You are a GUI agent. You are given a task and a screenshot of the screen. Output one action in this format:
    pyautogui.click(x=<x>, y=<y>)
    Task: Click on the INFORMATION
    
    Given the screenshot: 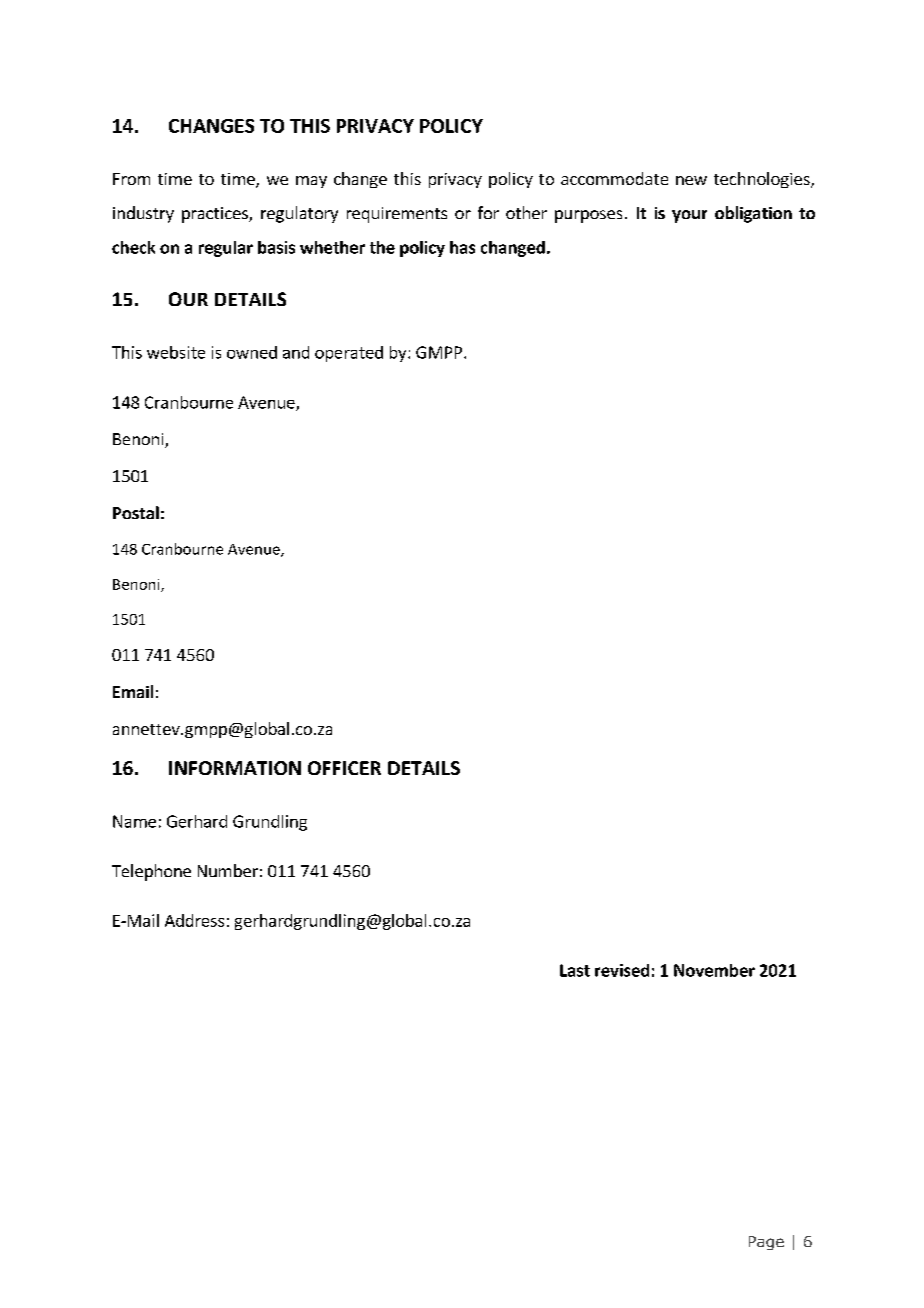 What is the action you would take?
    pyautogui.click(x=235, y=768)
